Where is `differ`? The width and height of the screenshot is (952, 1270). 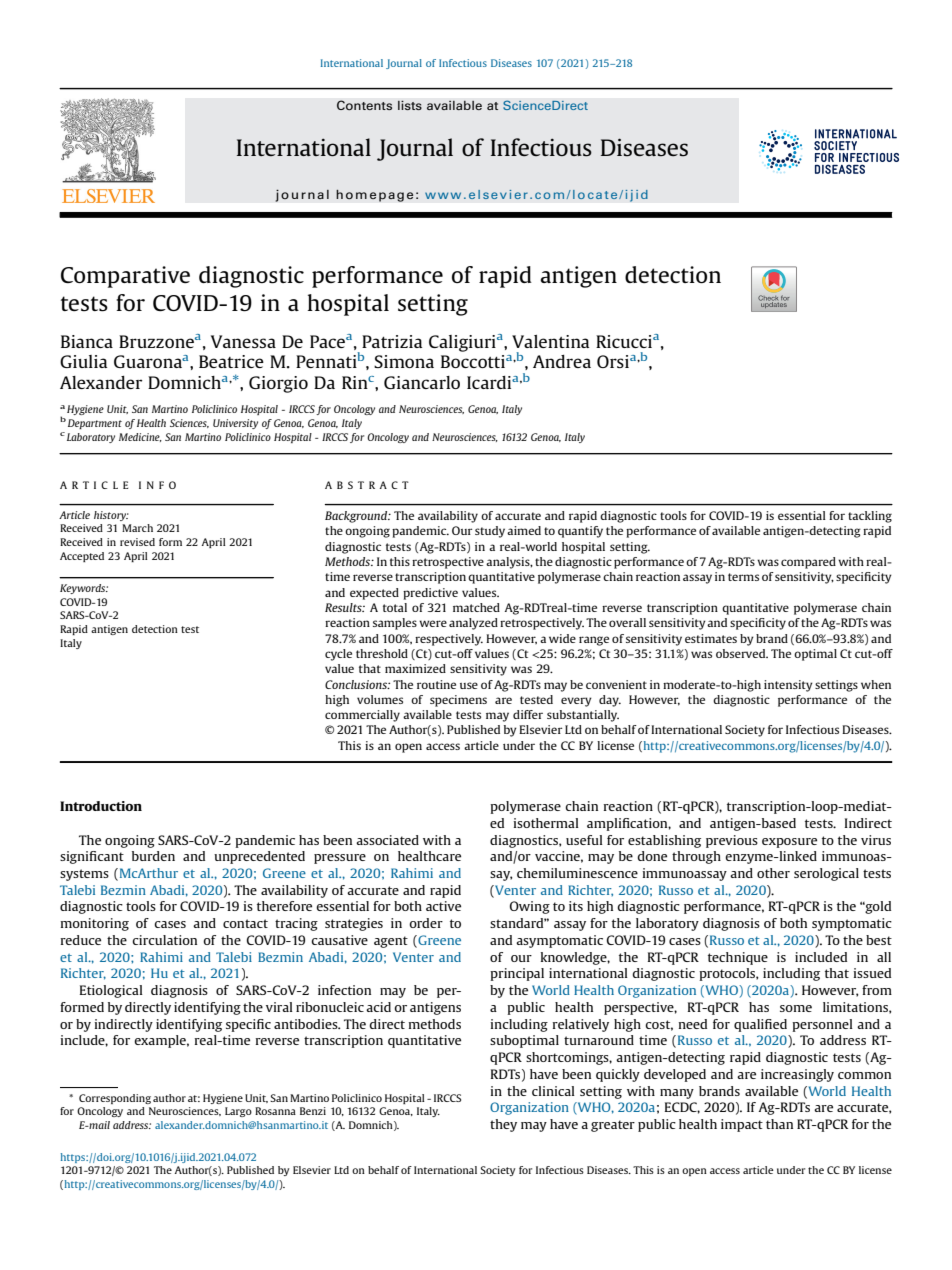 differ is located at coordinates (528, 714).
